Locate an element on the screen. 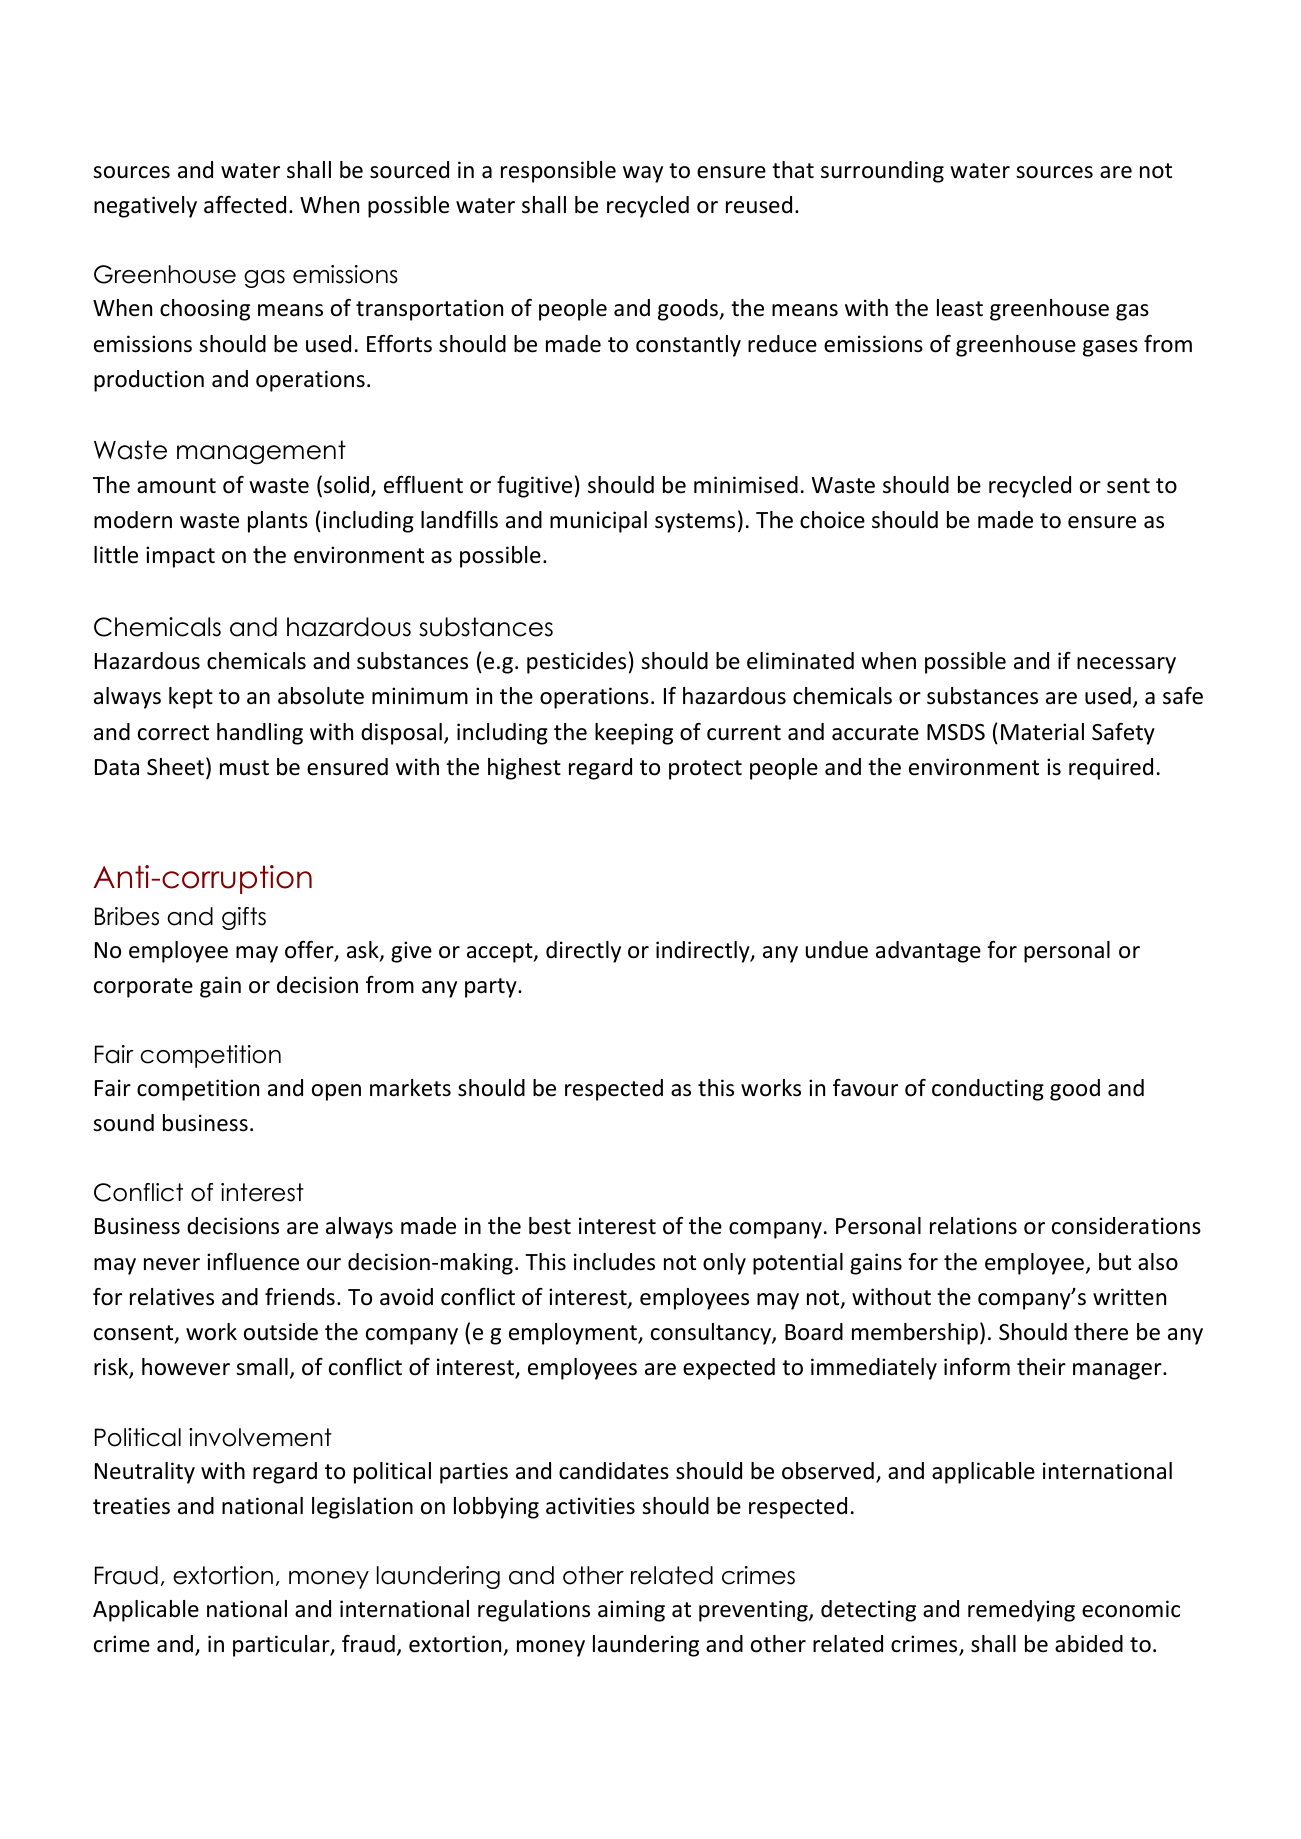 The height and width of the screenshot is (1839, 1301). pesticides is located at coordinates (576, 663).
